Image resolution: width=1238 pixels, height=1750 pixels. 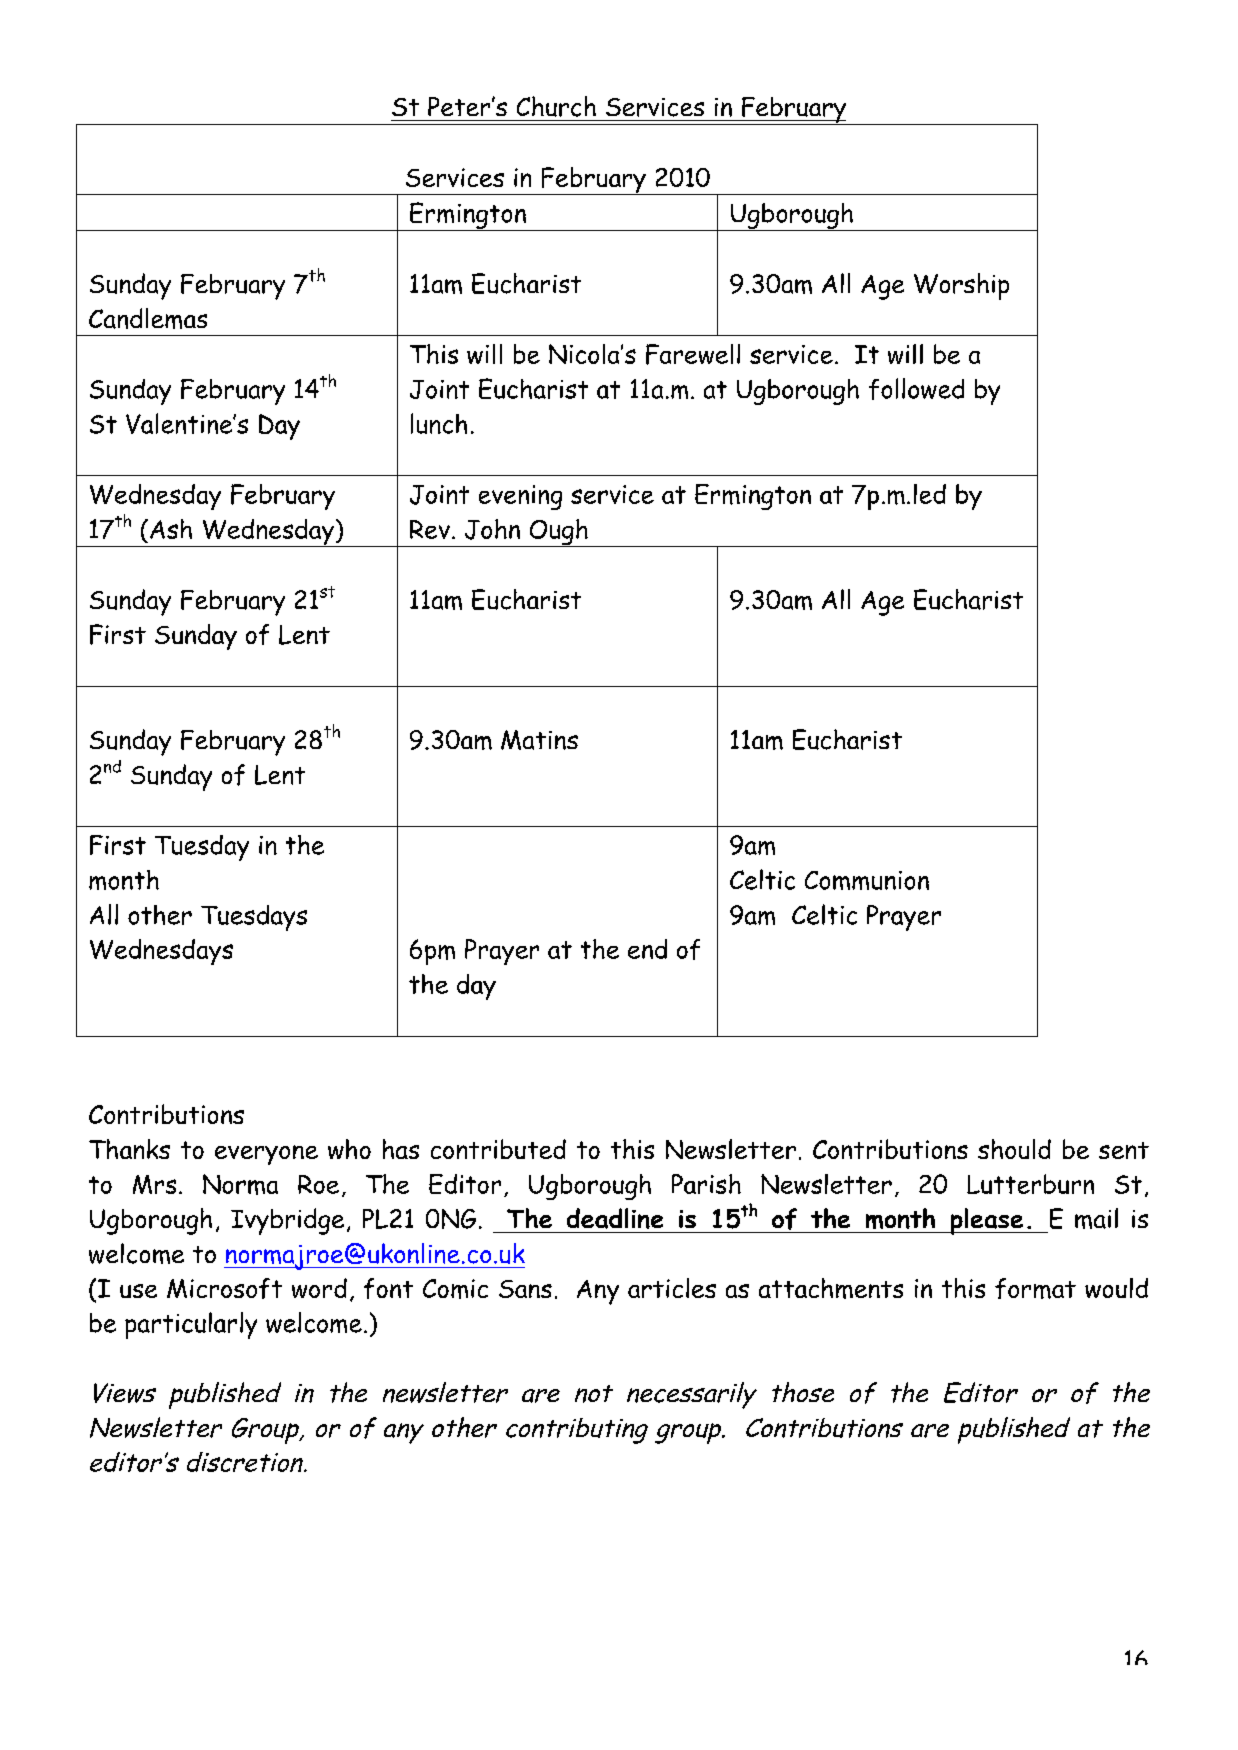 What do you see at coordinates (224, 1288) in the screenshot?
I see `Microsoft` at bounding box center [224, 1288].
